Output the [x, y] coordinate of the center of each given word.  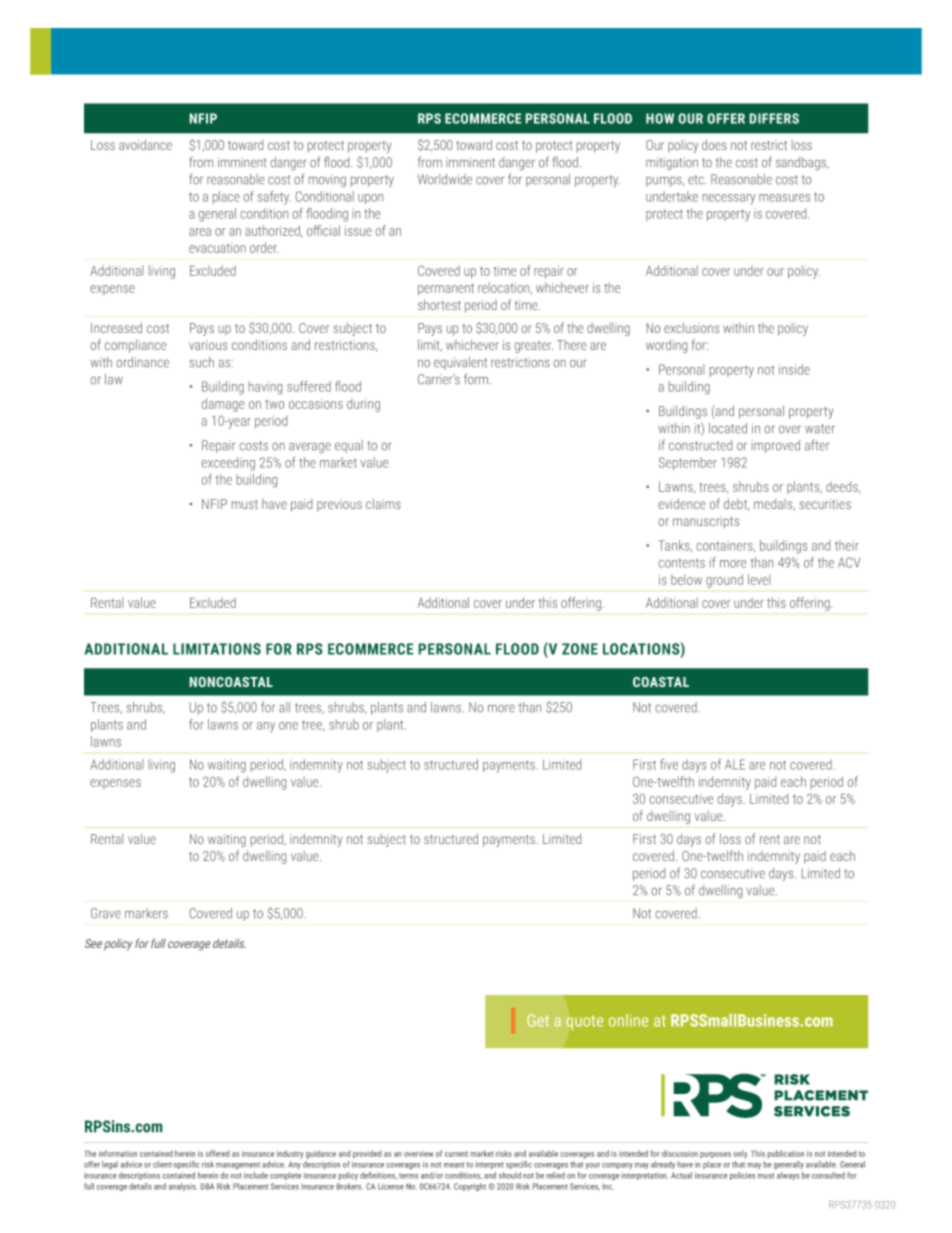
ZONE [580, 649]
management [238, 1165]
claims [383, 503]
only [741, 1154]
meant [454, 1165]
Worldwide [445, 179]
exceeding [228, 464]
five [669, 764]
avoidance [145, 144]
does [714, 144]
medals [774, 505]
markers [146, 913]
